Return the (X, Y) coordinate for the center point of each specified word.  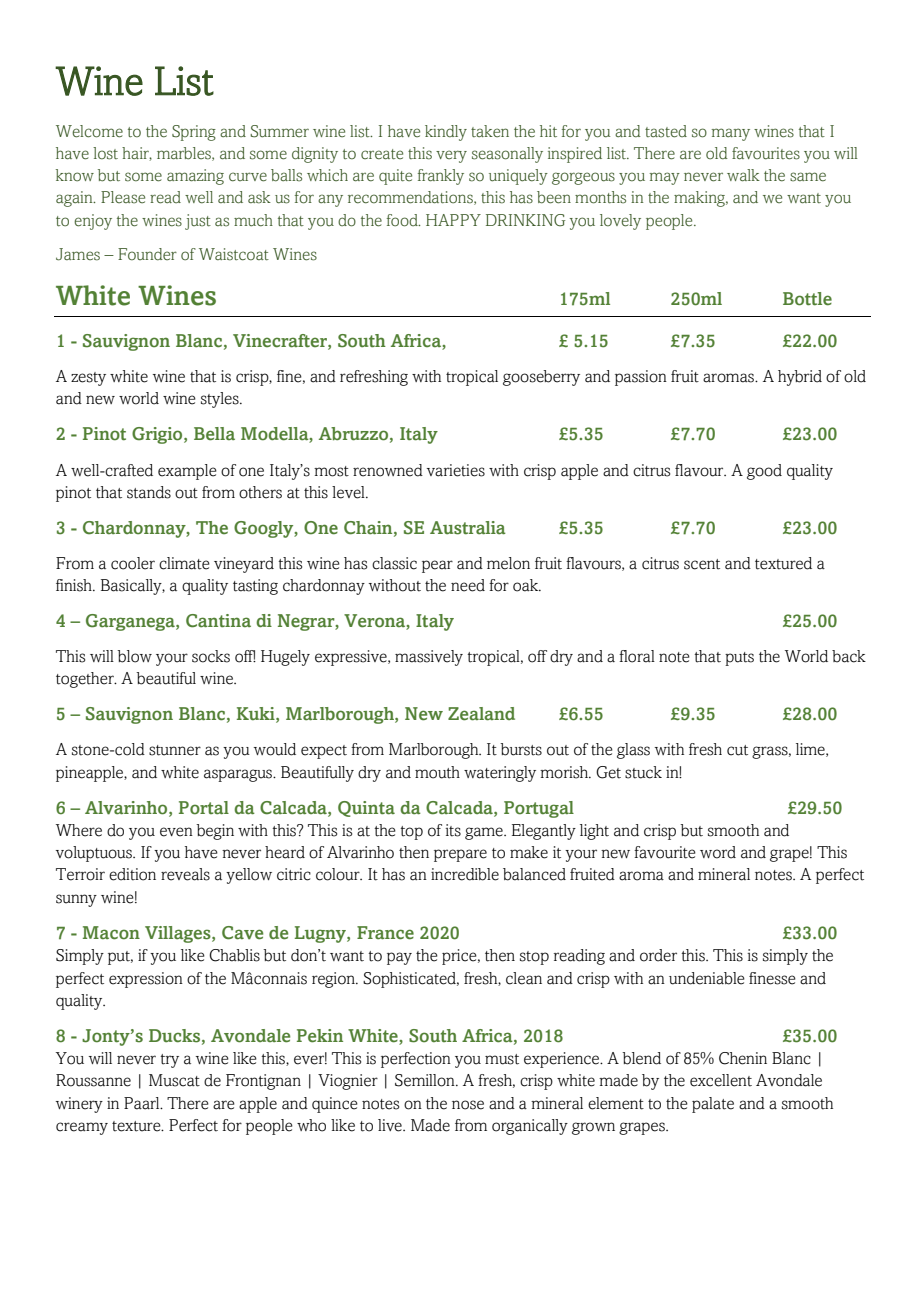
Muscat (174, 1080)
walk (743, 175)
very (451, 156)
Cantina (218, 621)
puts (739, 659)
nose (468, 1105)
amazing (195, 177)
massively (429, 658)
